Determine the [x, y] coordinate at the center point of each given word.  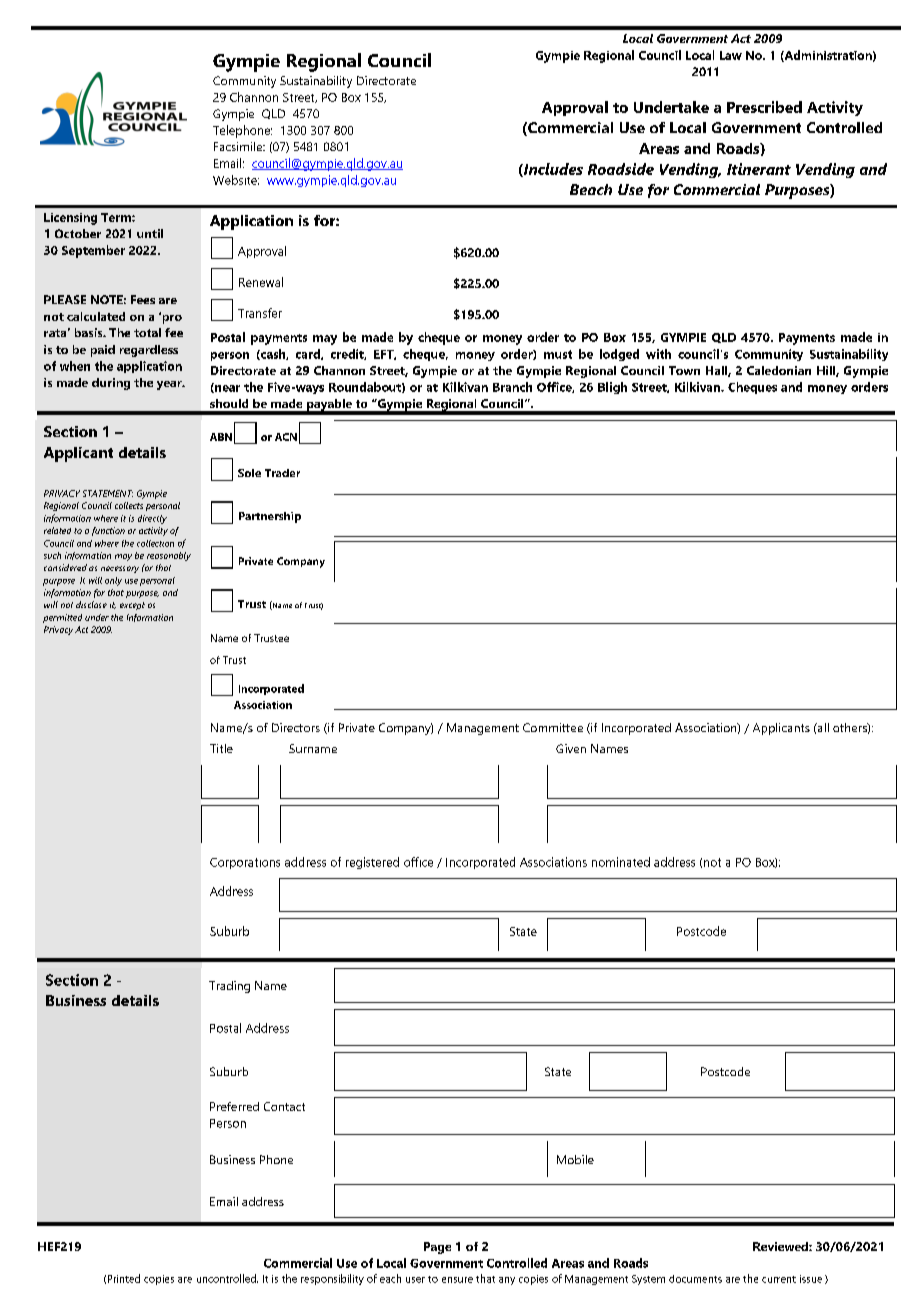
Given [571, 748]
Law [731, 55]
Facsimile [239, 146]
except [132, 606]
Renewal [261, 282]
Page [437, 1248]
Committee [553, 727]
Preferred [234, 1106]
